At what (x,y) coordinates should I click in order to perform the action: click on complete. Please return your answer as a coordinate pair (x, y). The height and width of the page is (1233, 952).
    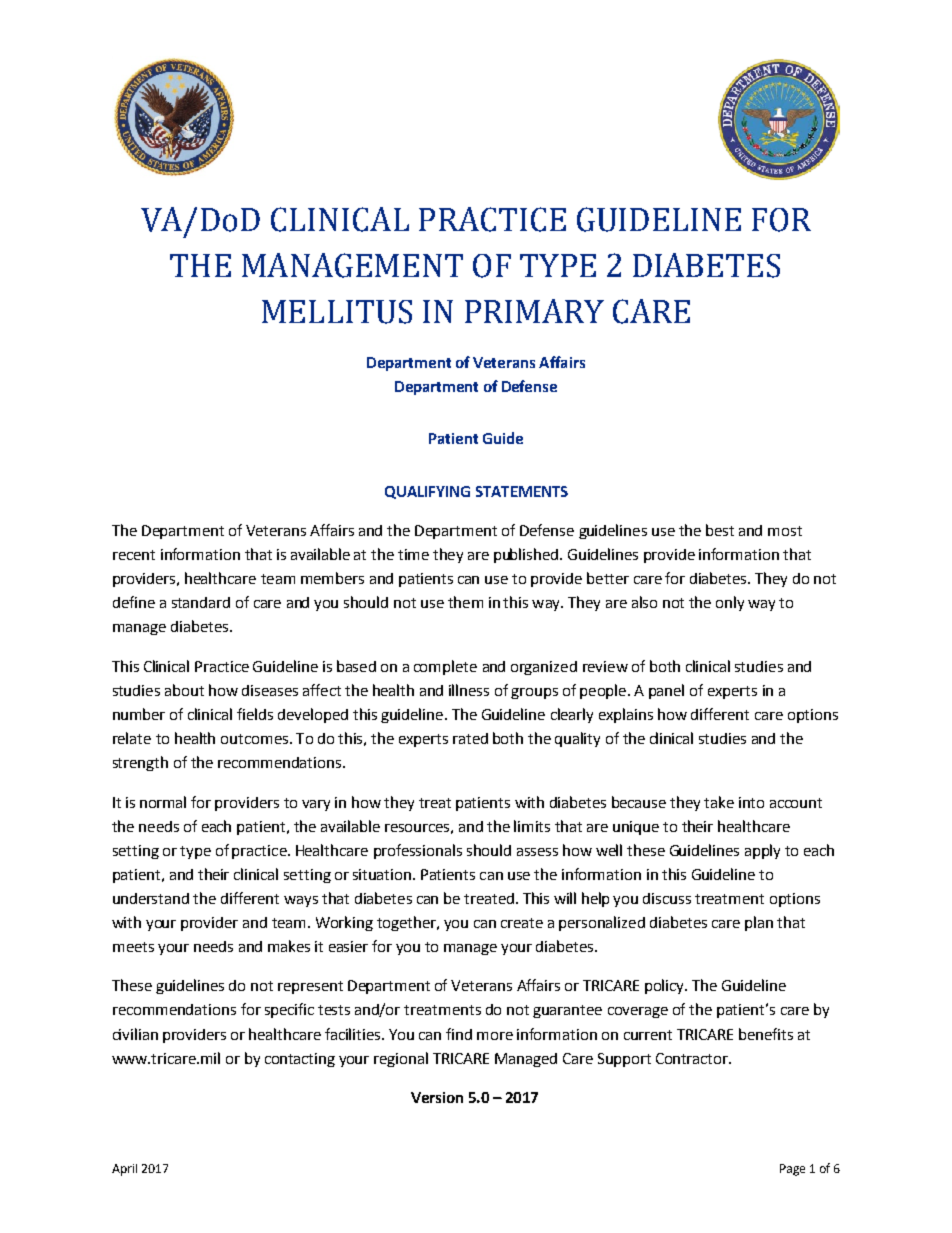
    Looking at the image, I should click on (445, 667).
